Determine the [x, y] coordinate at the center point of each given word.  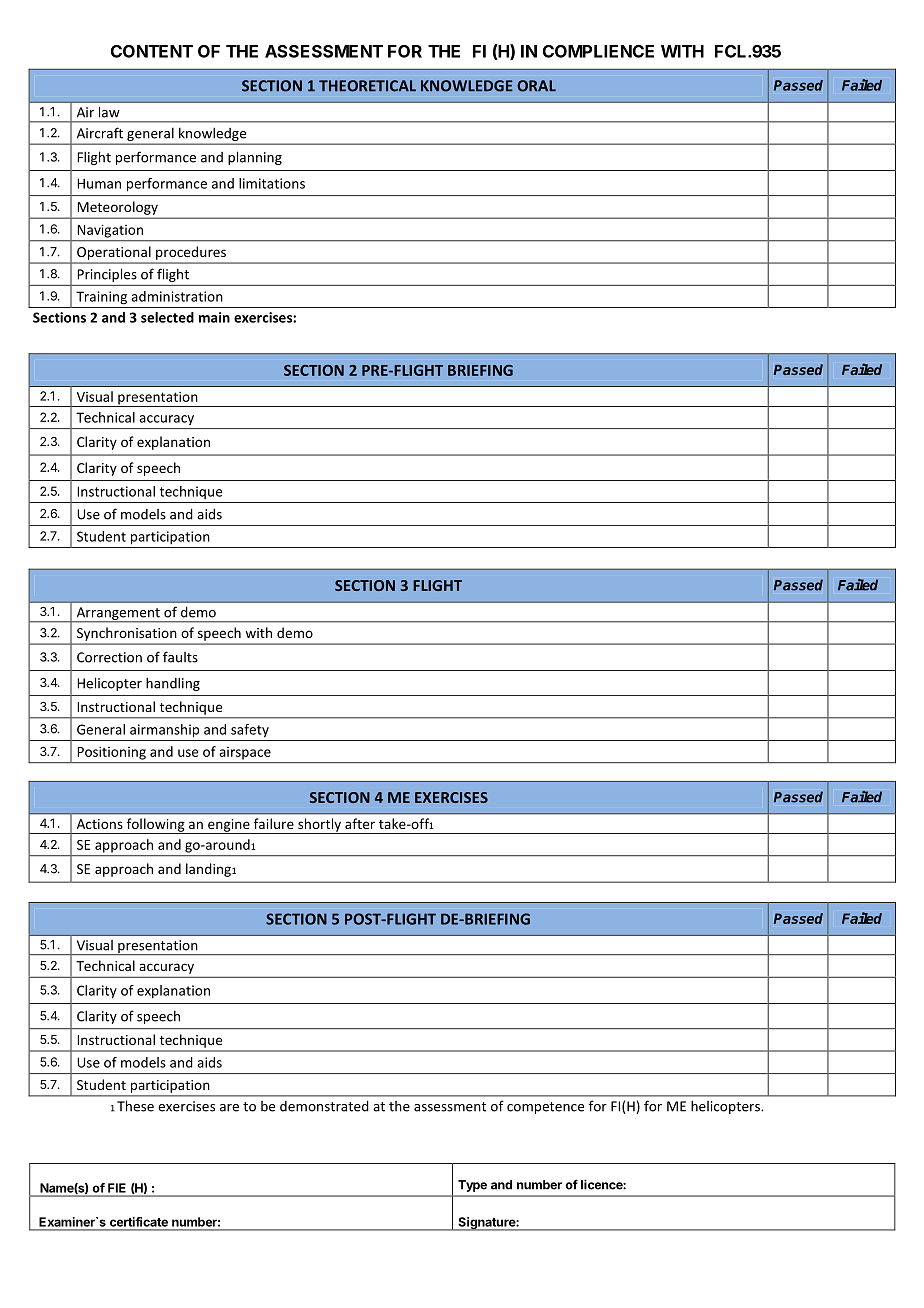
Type [472, 1186]
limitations [272, 183]
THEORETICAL [367, 86]
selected [167, 317]
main [214, 317]
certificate [139, 1222]
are [229, 1108]
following [155, 826]
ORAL [536, 86]
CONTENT [152, 51]
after [360, 823]
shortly [319, 826]
